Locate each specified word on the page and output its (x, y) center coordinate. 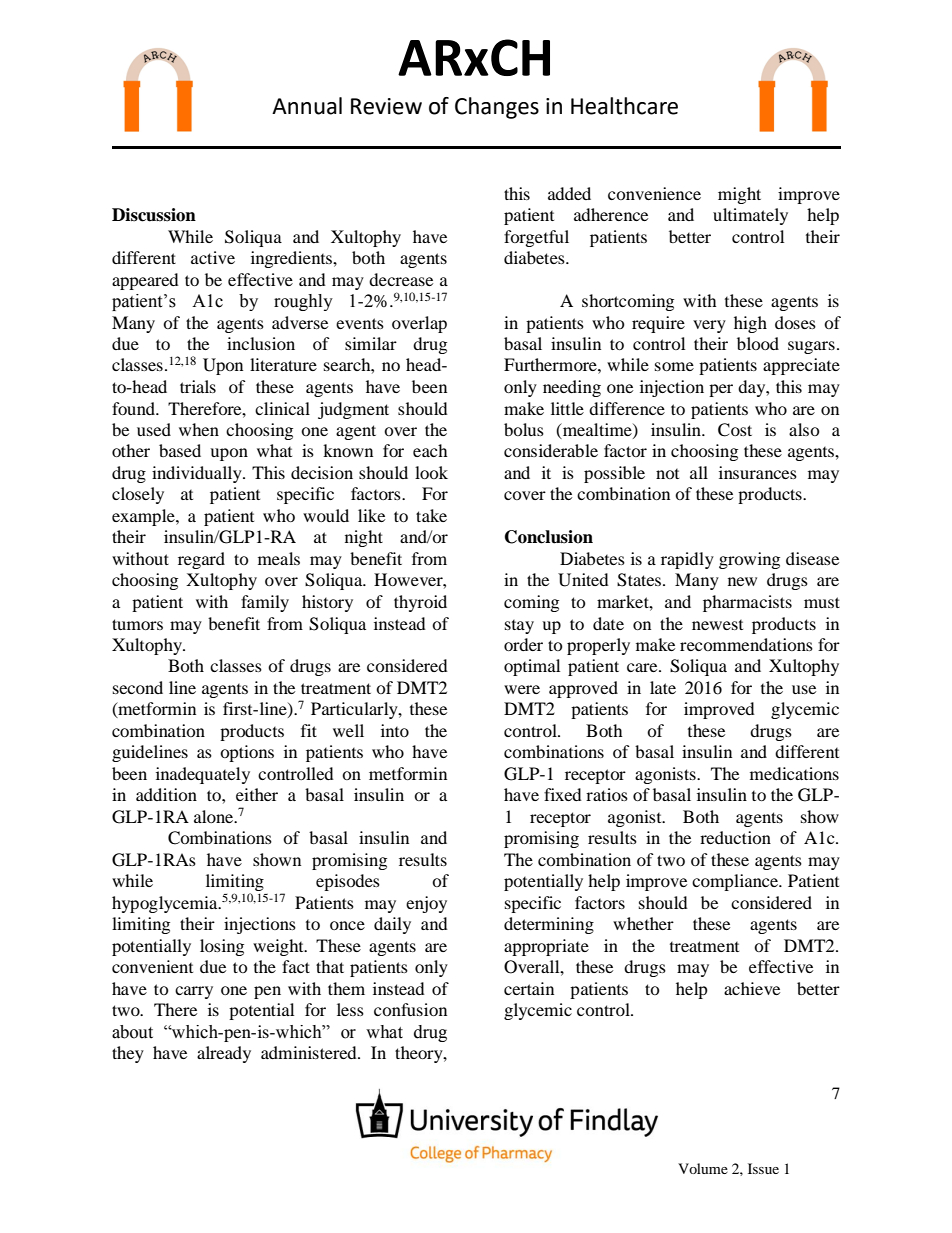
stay (519, 627)
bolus (524, 429)
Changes (497, 108)
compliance (736, 882)
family (265, 603)
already (224, 1054)
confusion (410, 1009)
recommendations (746, 644)
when (199, 429)
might (739, 195)
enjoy (426, 904)
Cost (735, 430)
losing (222, 947)
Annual (307, 106)
